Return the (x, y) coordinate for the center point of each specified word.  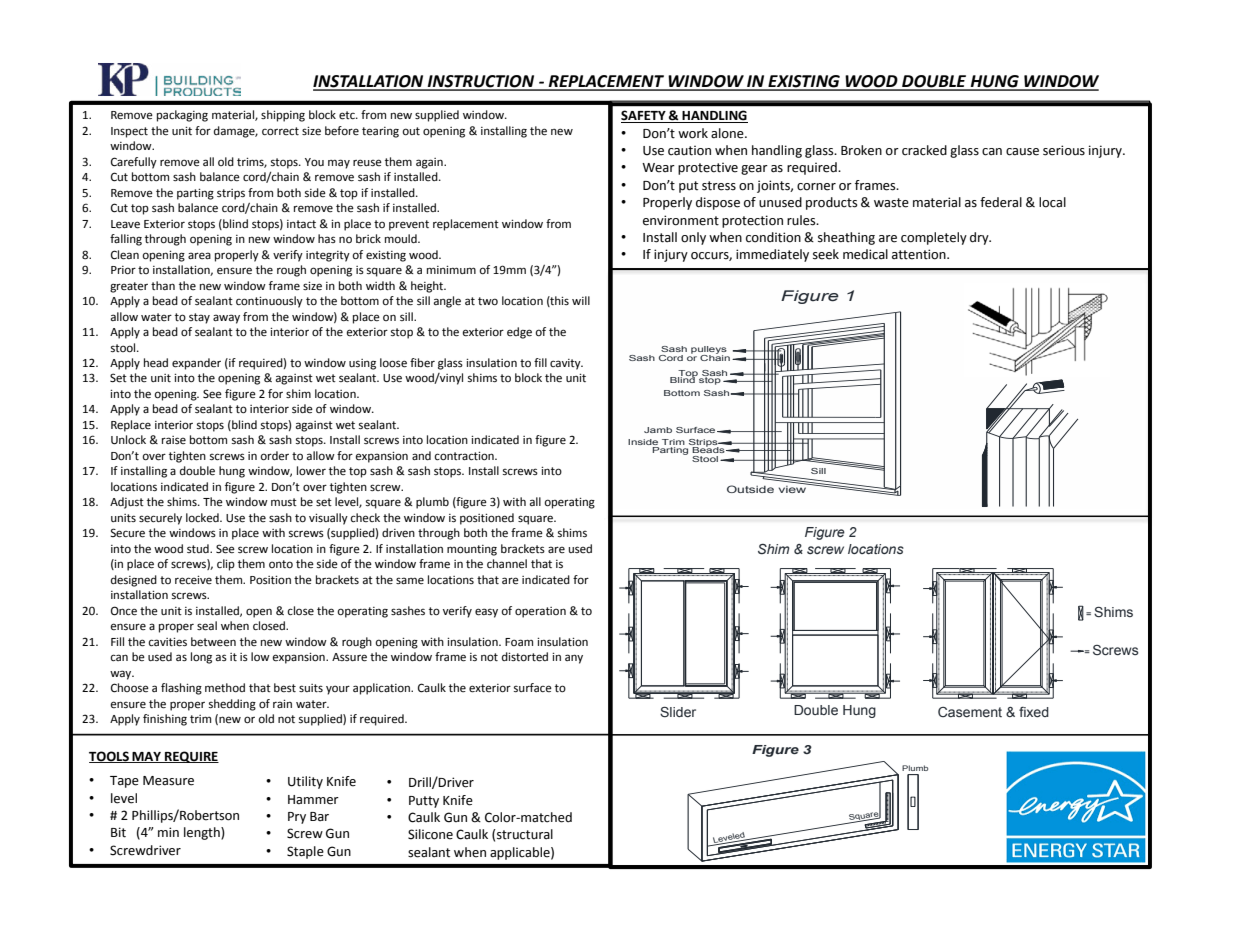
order (274, 456)
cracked (924, 150)
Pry (297, 818)
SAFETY (644, 116)
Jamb (658, 430)
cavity (566, 364)
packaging (182, 116)
